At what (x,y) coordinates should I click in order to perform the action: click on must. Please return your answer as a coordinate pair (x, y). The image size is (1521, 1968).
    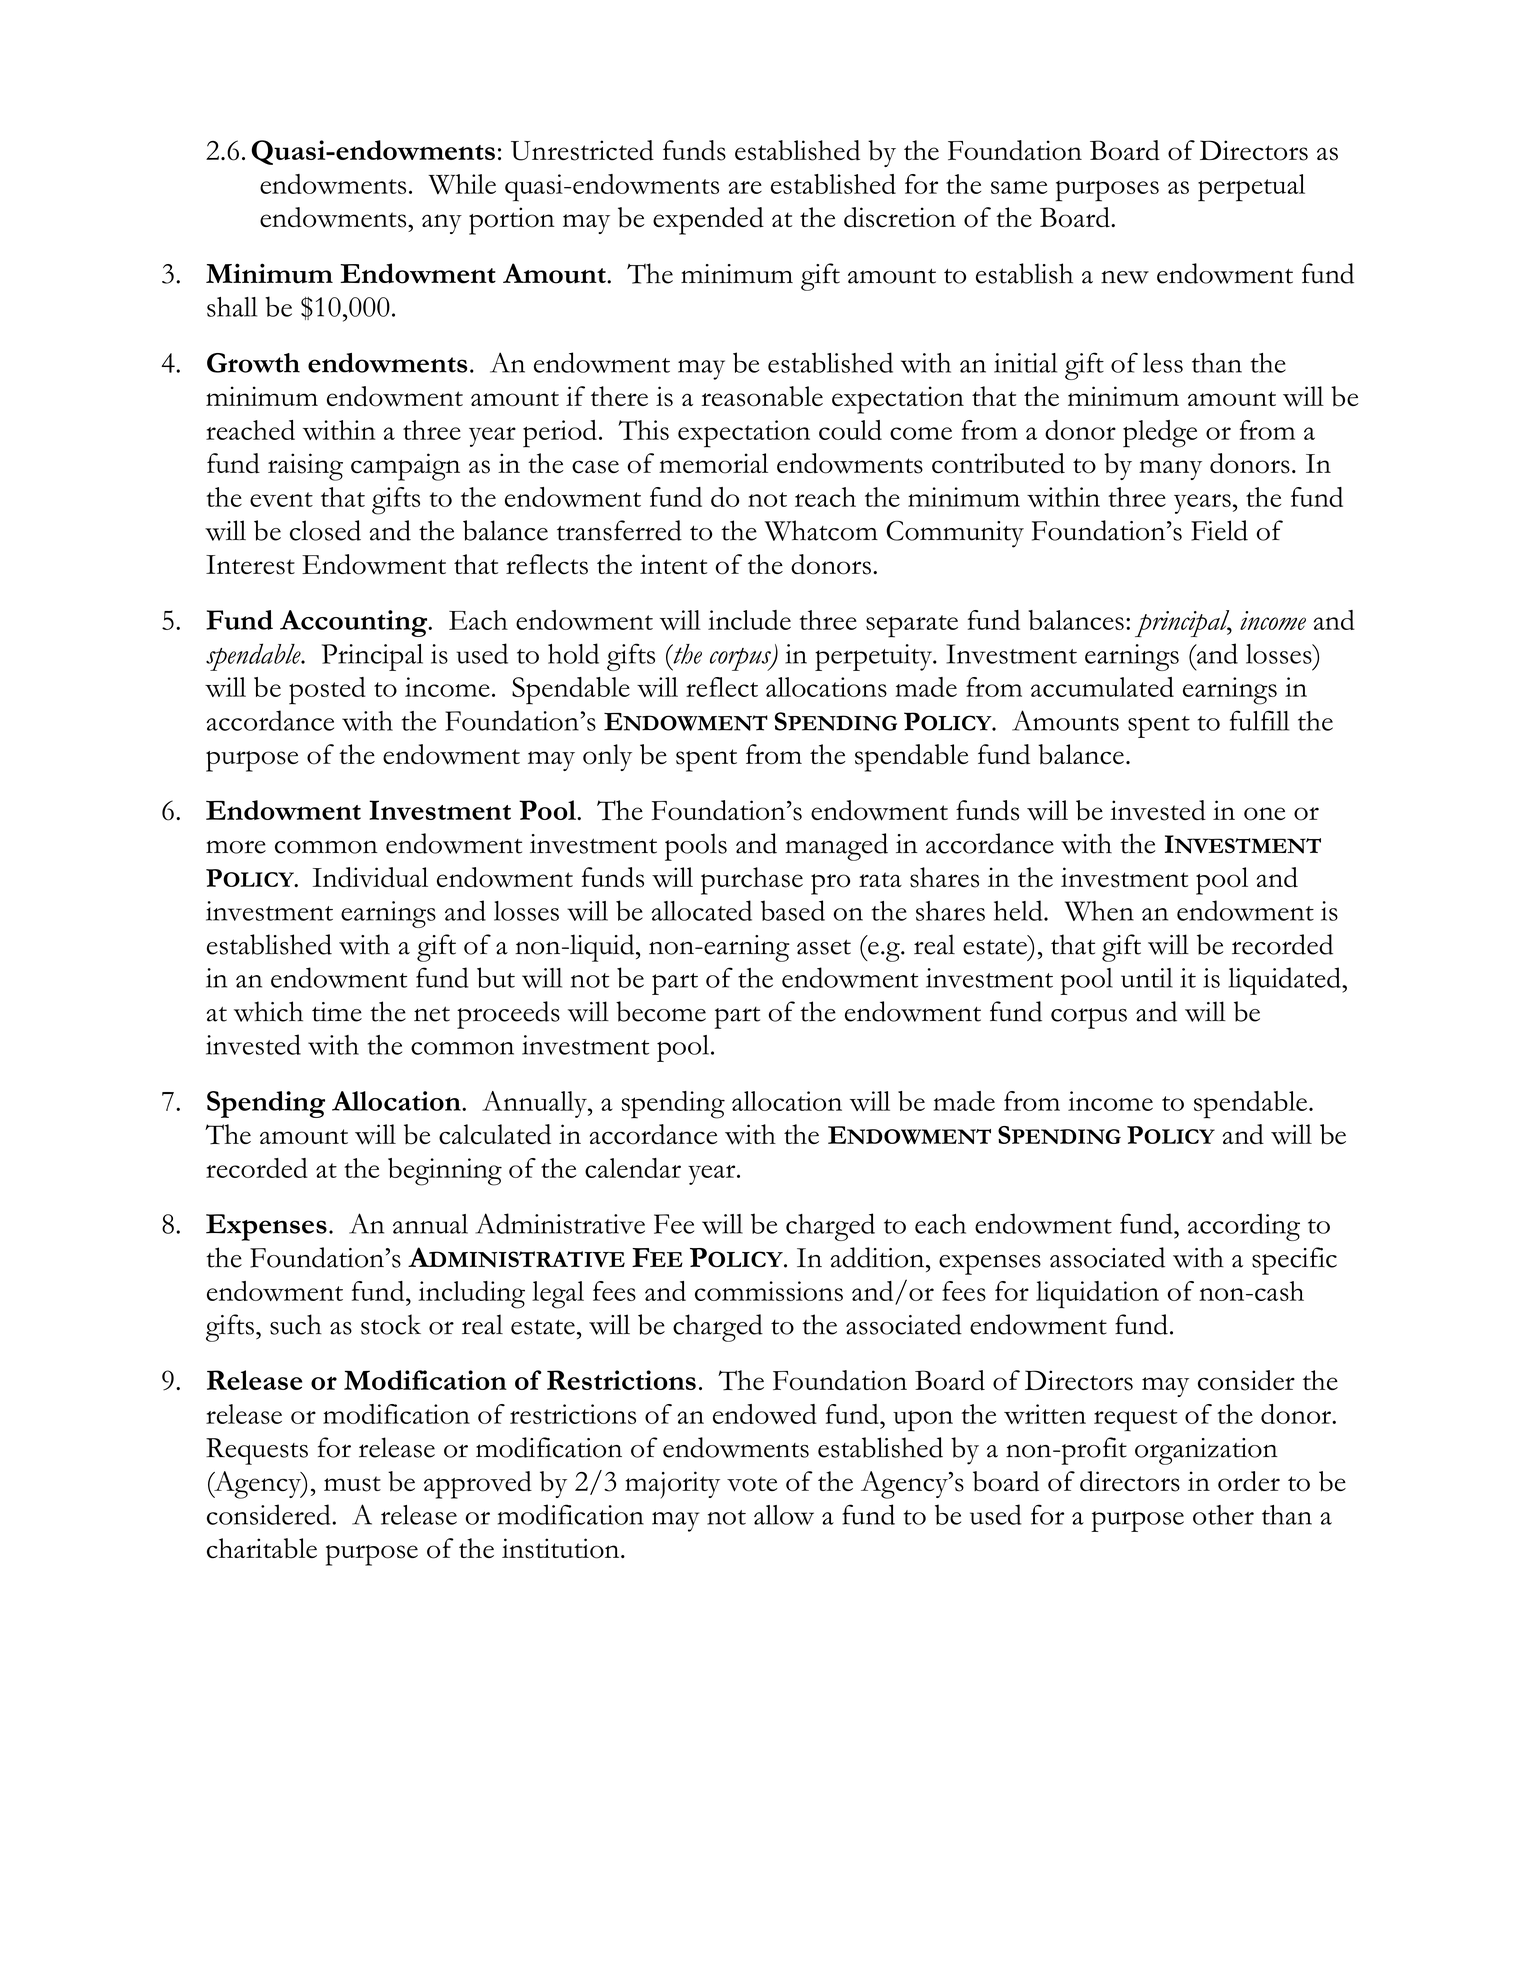
    Looking at the image, I should click on (352, 1484).
